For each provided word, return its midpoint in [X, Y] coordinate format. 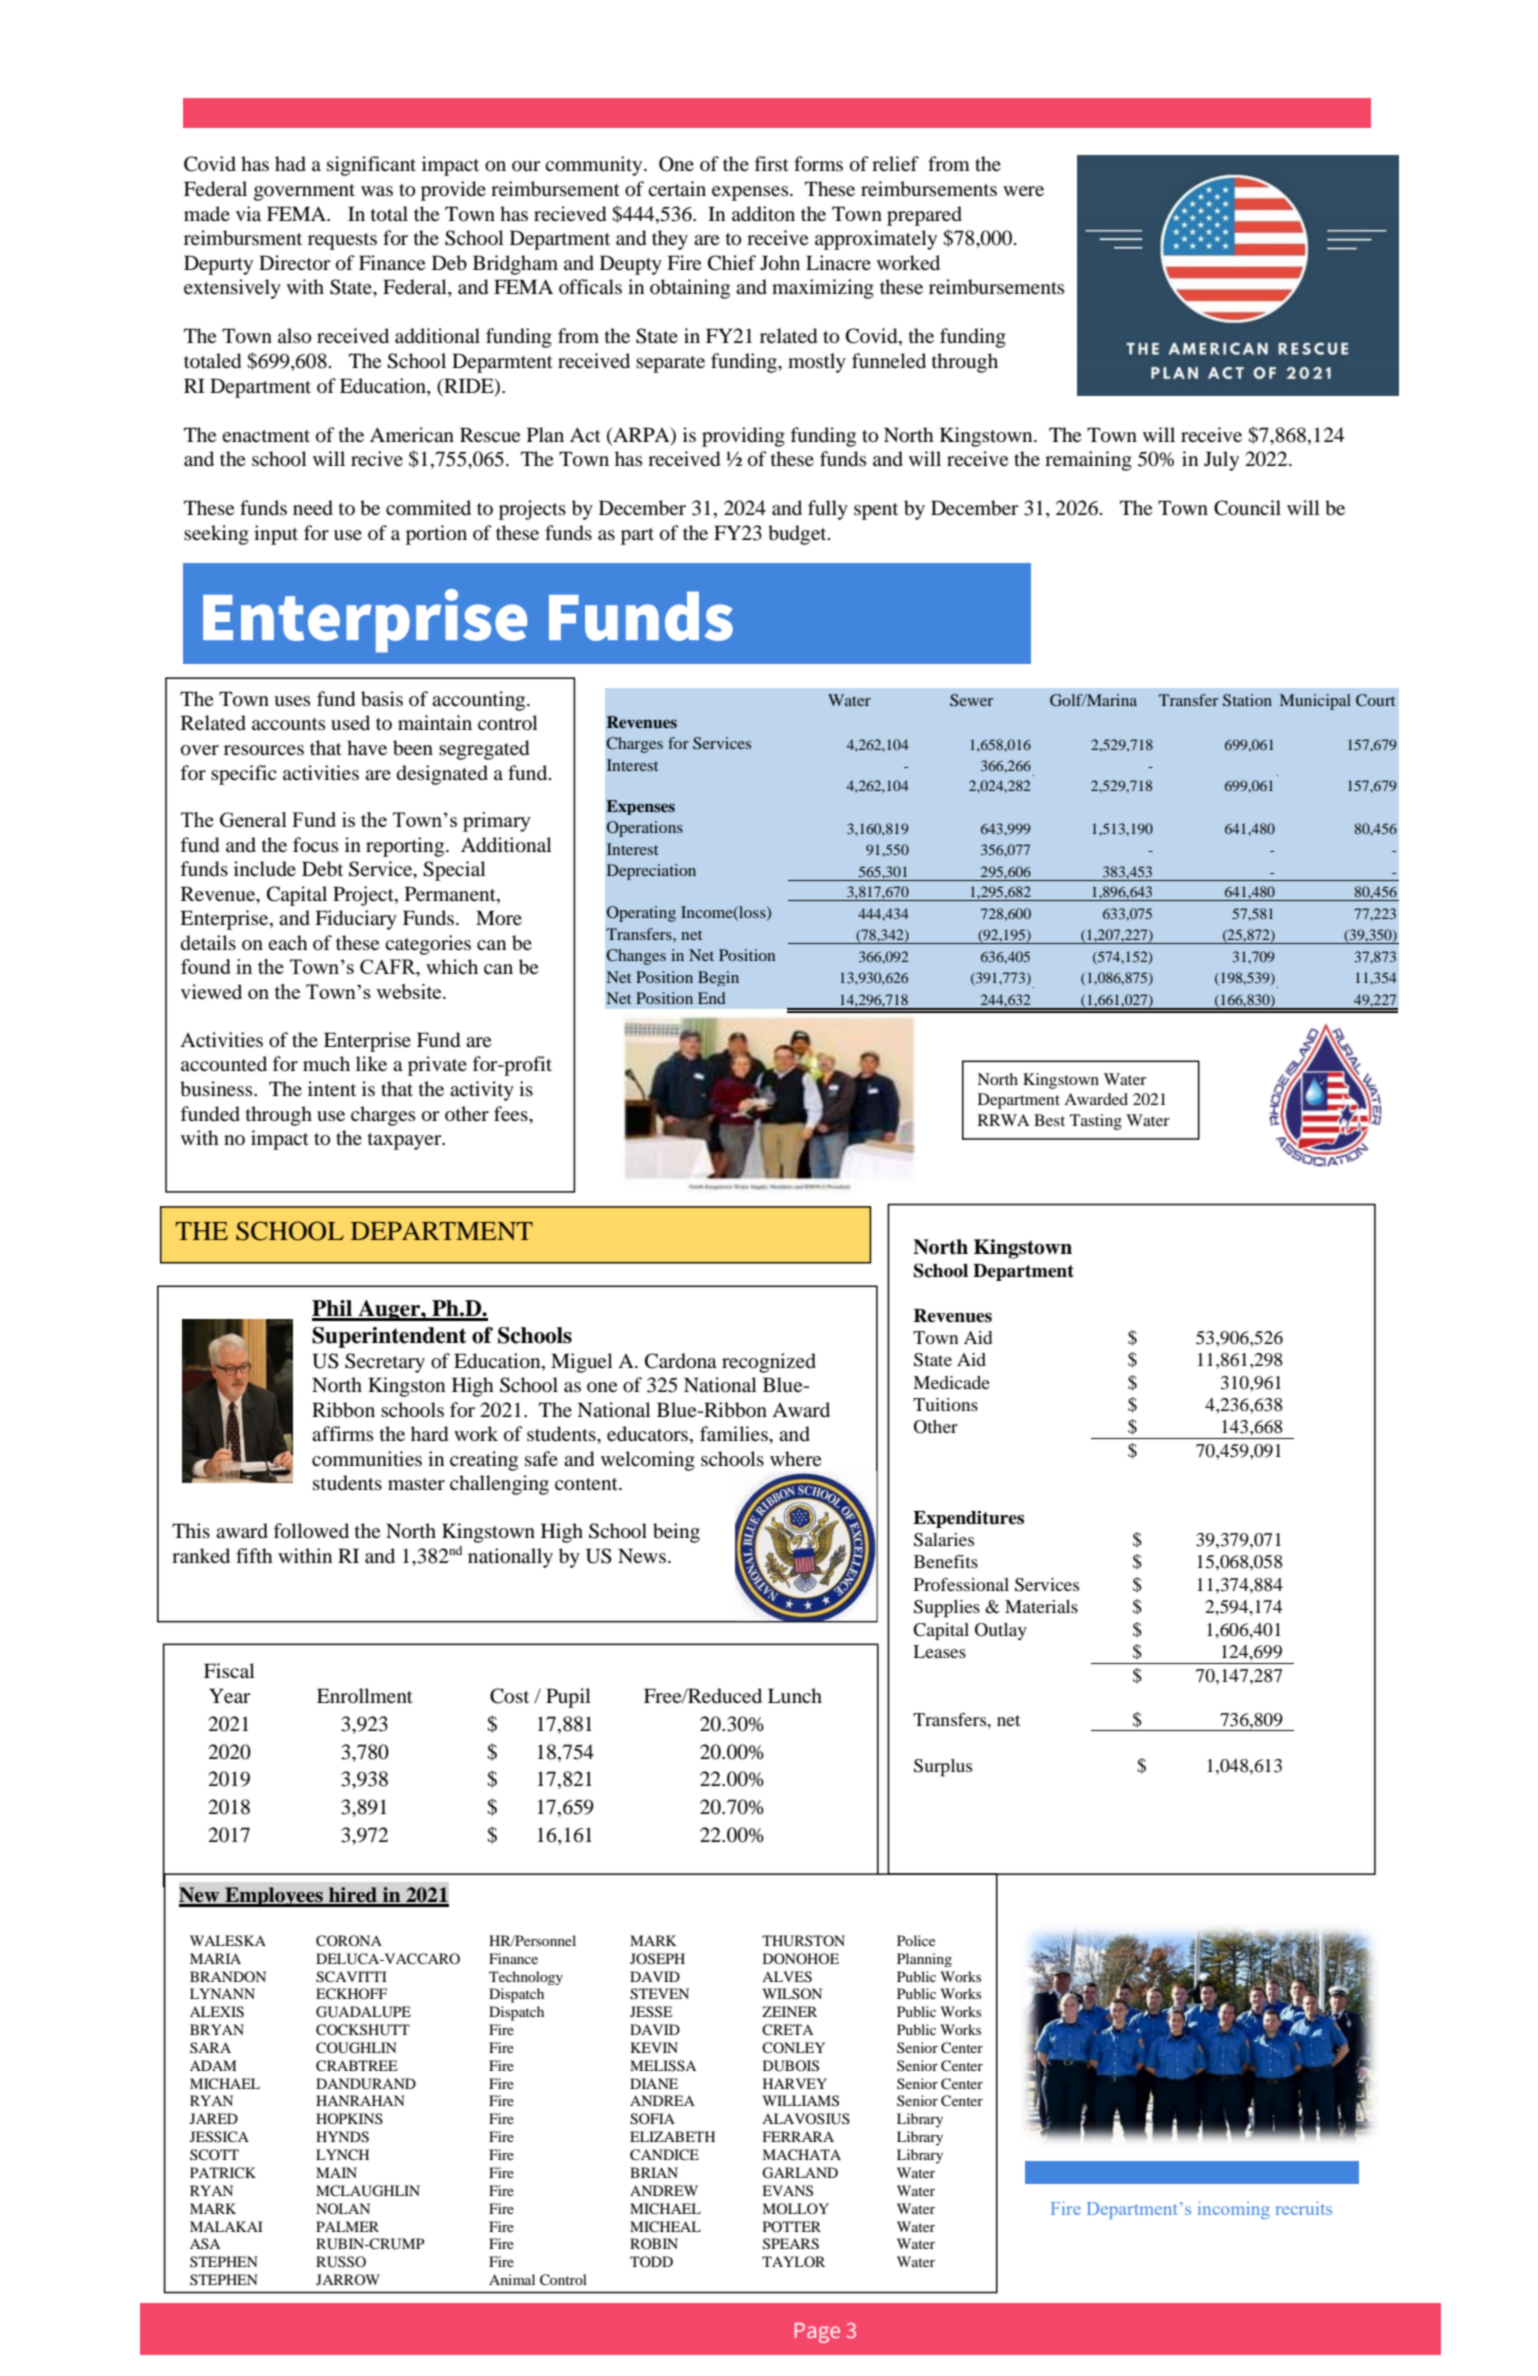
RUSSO [341, 2262]
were [1023, 191]
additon [763, 214]
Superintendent [389, 1337]
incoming [1234, 2210]
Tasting [1096, 1122]
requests [342, 241]
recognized [769, 1363]
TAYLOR [793, 2261]
